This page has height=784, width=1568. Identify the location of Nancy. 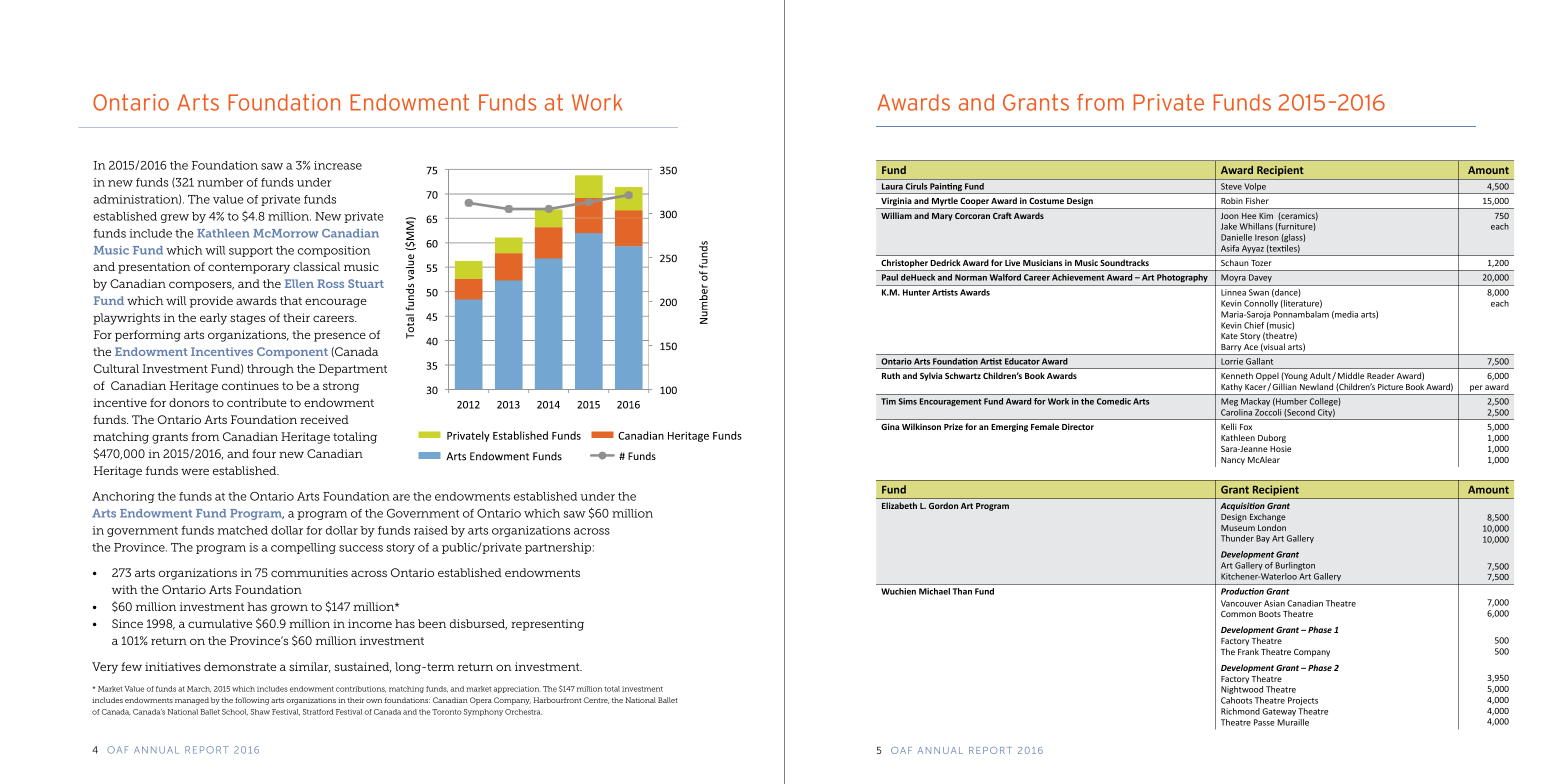
(1233, 461).
